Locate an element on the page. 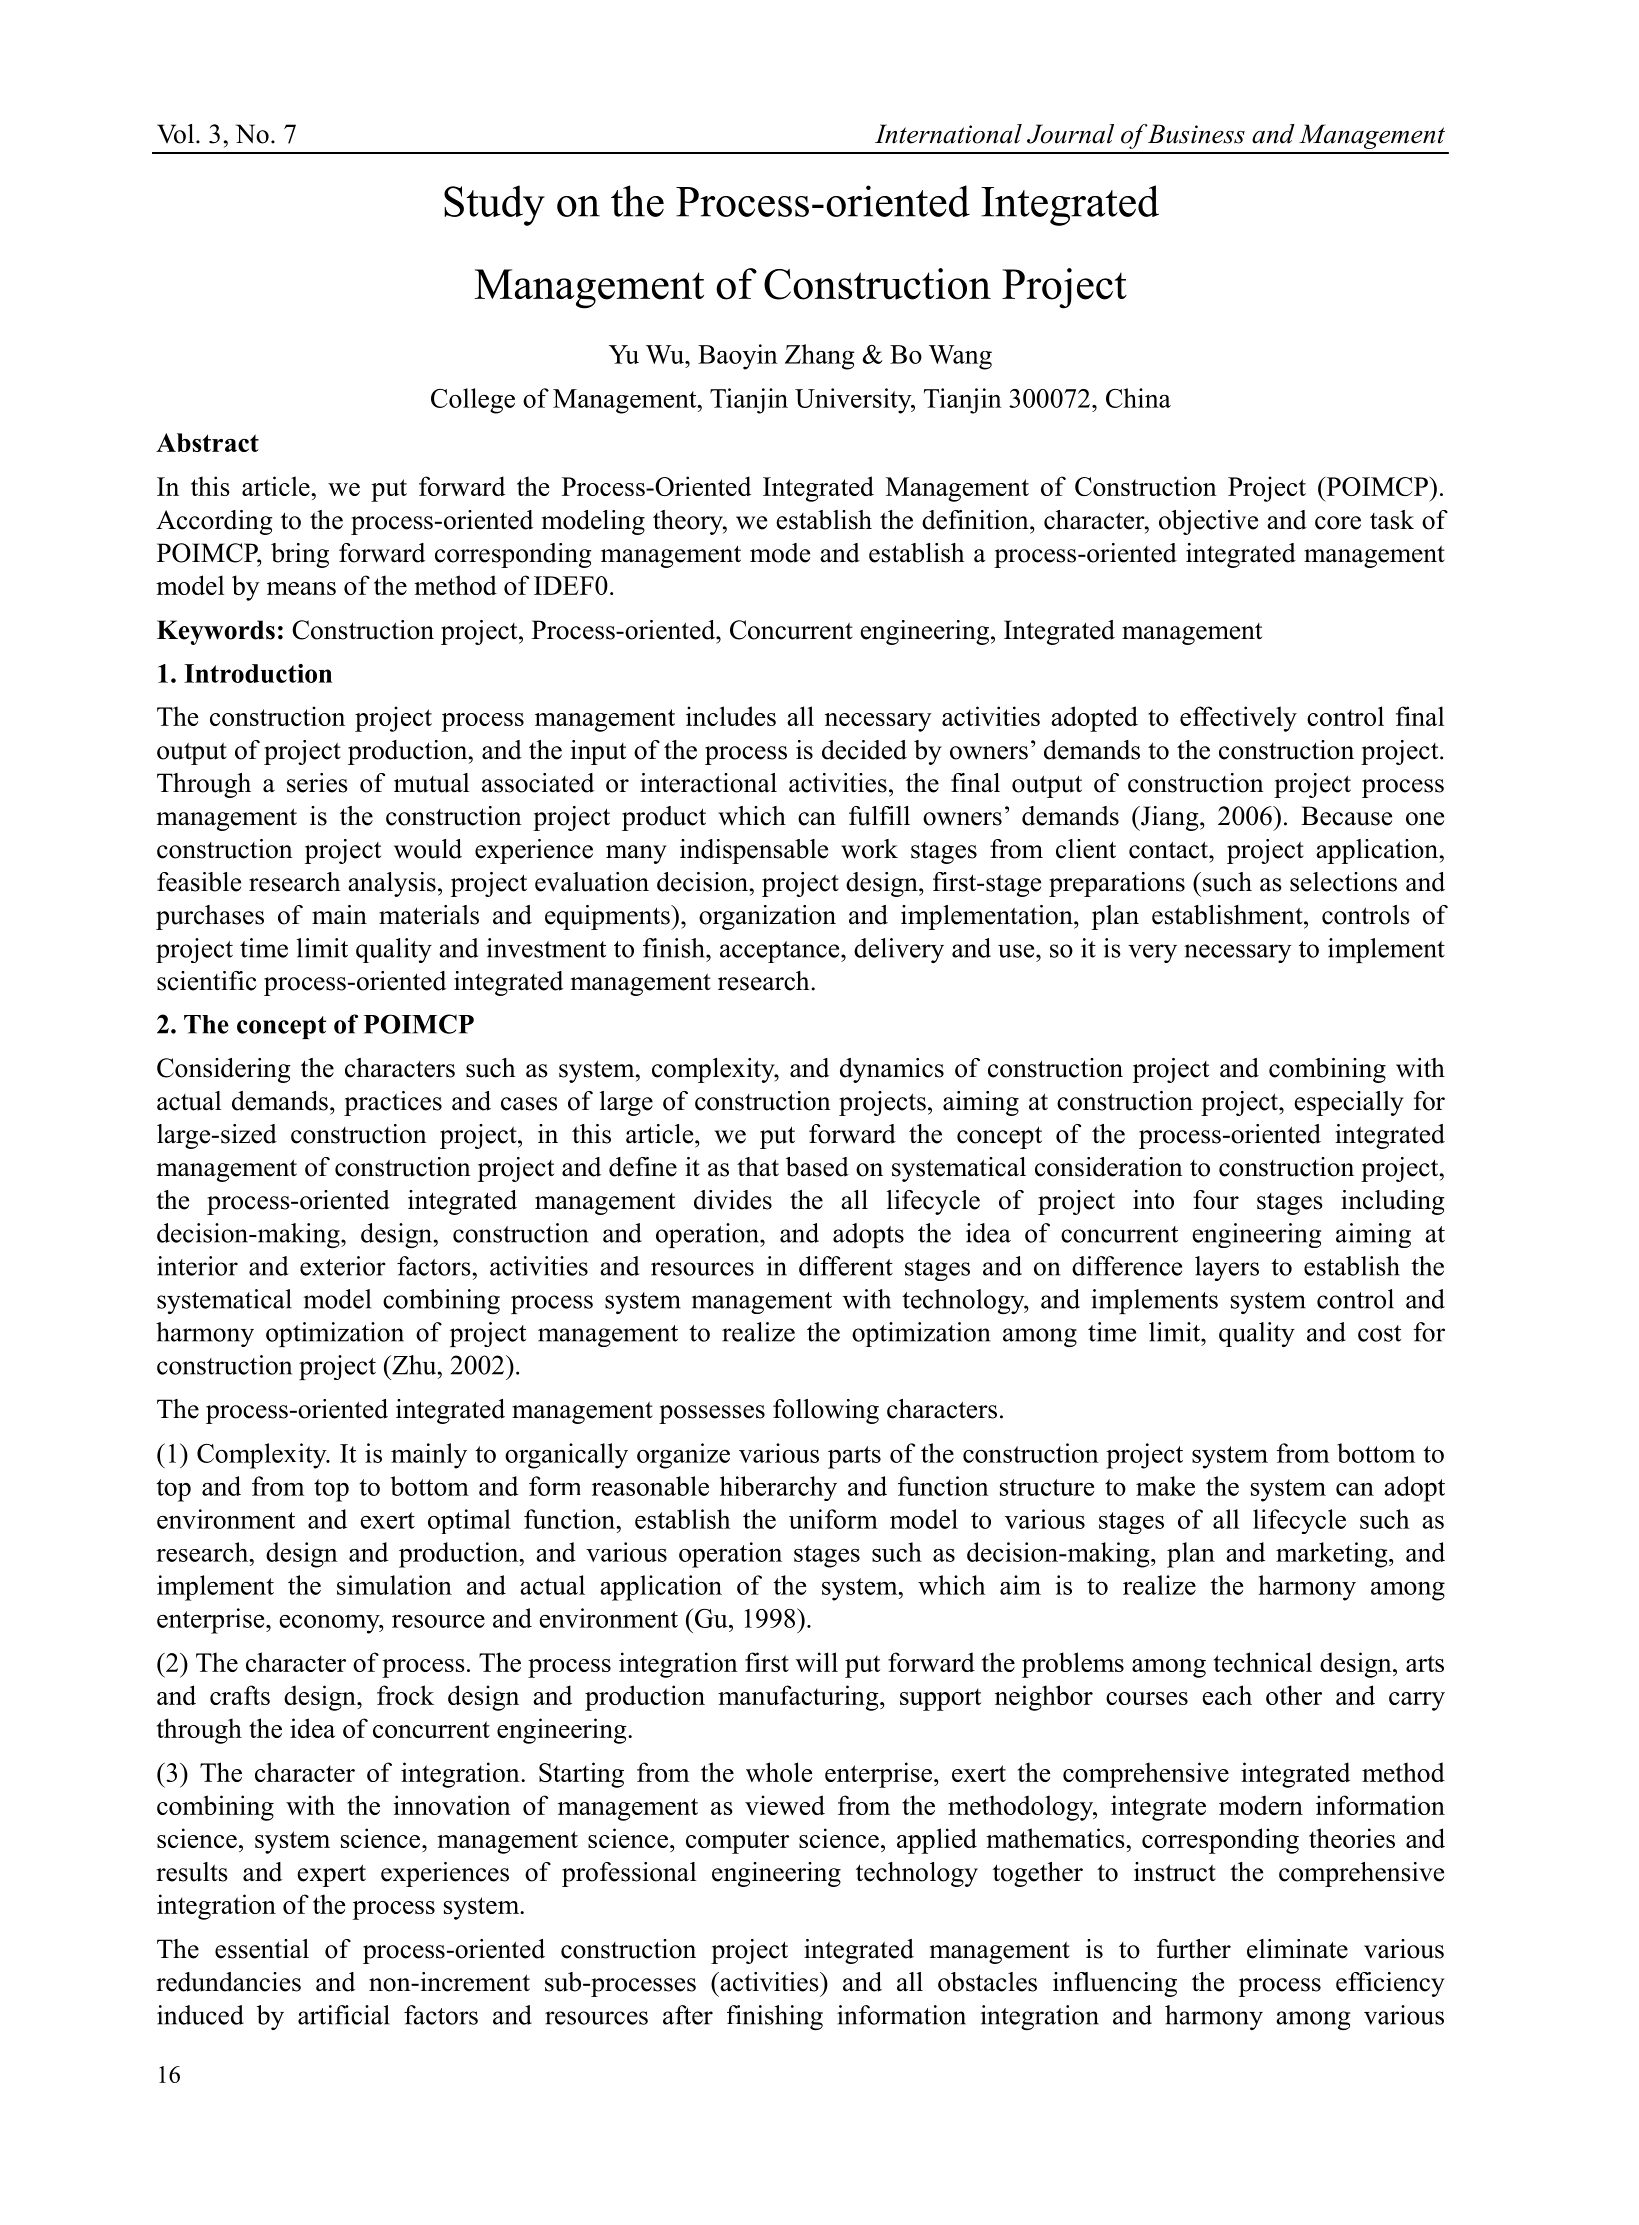 The width and height of the document is (1639, 2225). simulation is located at coordinates (394, 1585).
